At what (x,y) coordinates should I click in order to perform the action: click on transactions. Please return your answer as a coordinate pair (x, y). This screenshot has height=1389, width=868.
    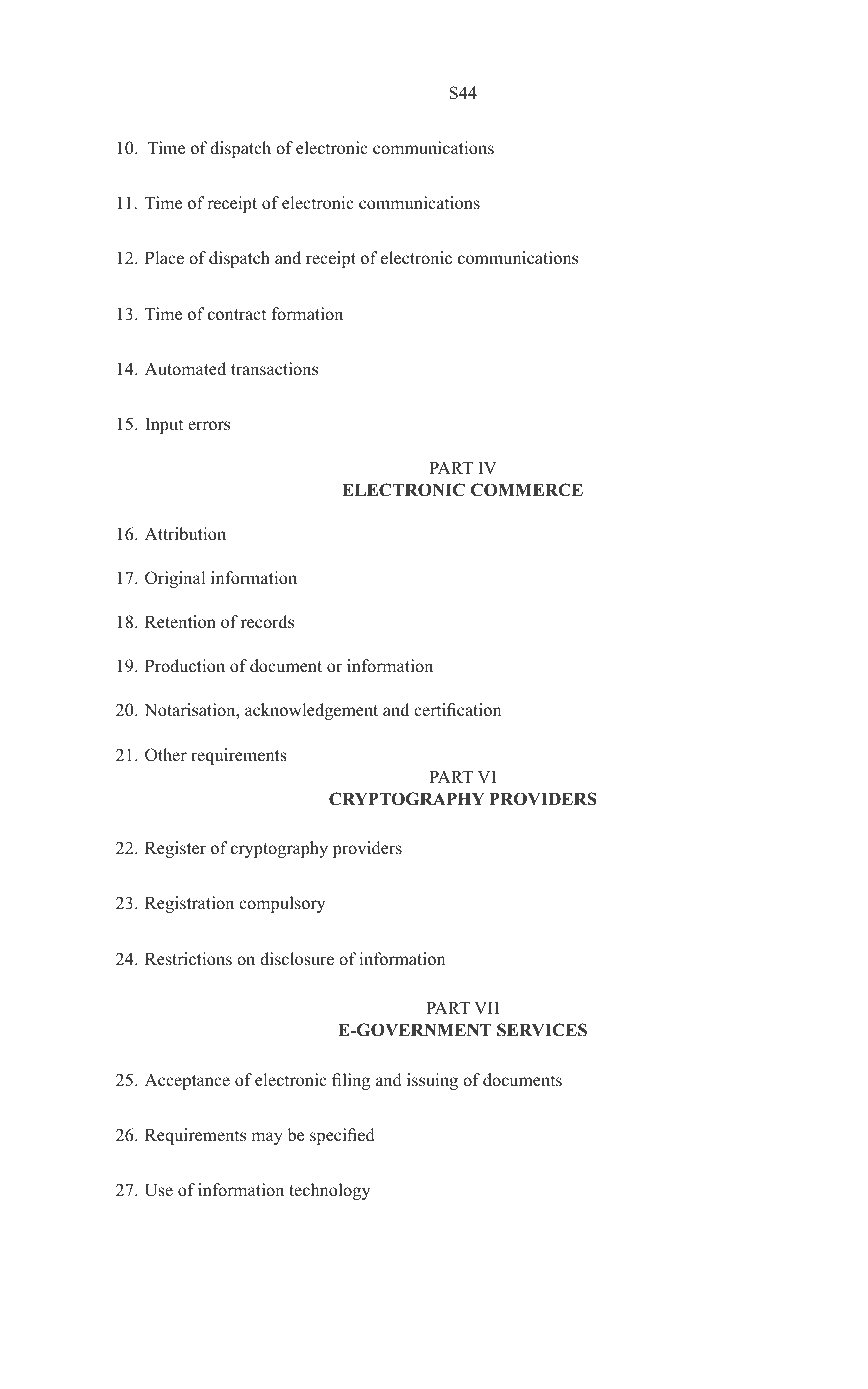
    Looking at the image, I should click on (274, 369).
